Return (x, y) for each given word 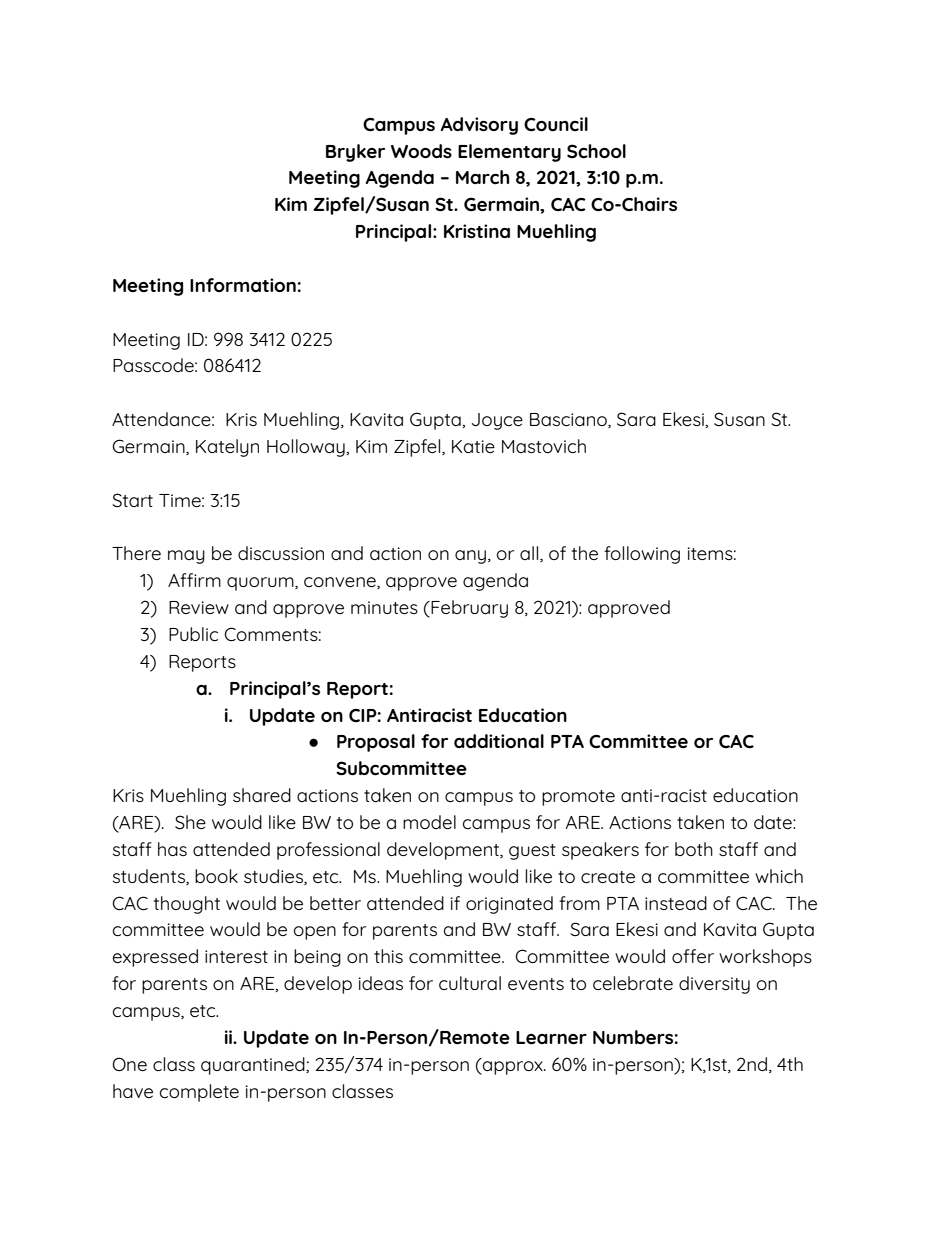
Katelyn (227, 448)
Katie (473, 446)
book (216, 876)
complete (199, 1093)
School (596, 151)
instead (676, 903)
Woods (421, 151)
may (186, 557)
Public (193, 634)
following (642, 555)
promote (578, 798)
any (472, 557)
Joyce (497, 421)
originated (509, 905)
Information (243, 285)
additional (499, 741)
